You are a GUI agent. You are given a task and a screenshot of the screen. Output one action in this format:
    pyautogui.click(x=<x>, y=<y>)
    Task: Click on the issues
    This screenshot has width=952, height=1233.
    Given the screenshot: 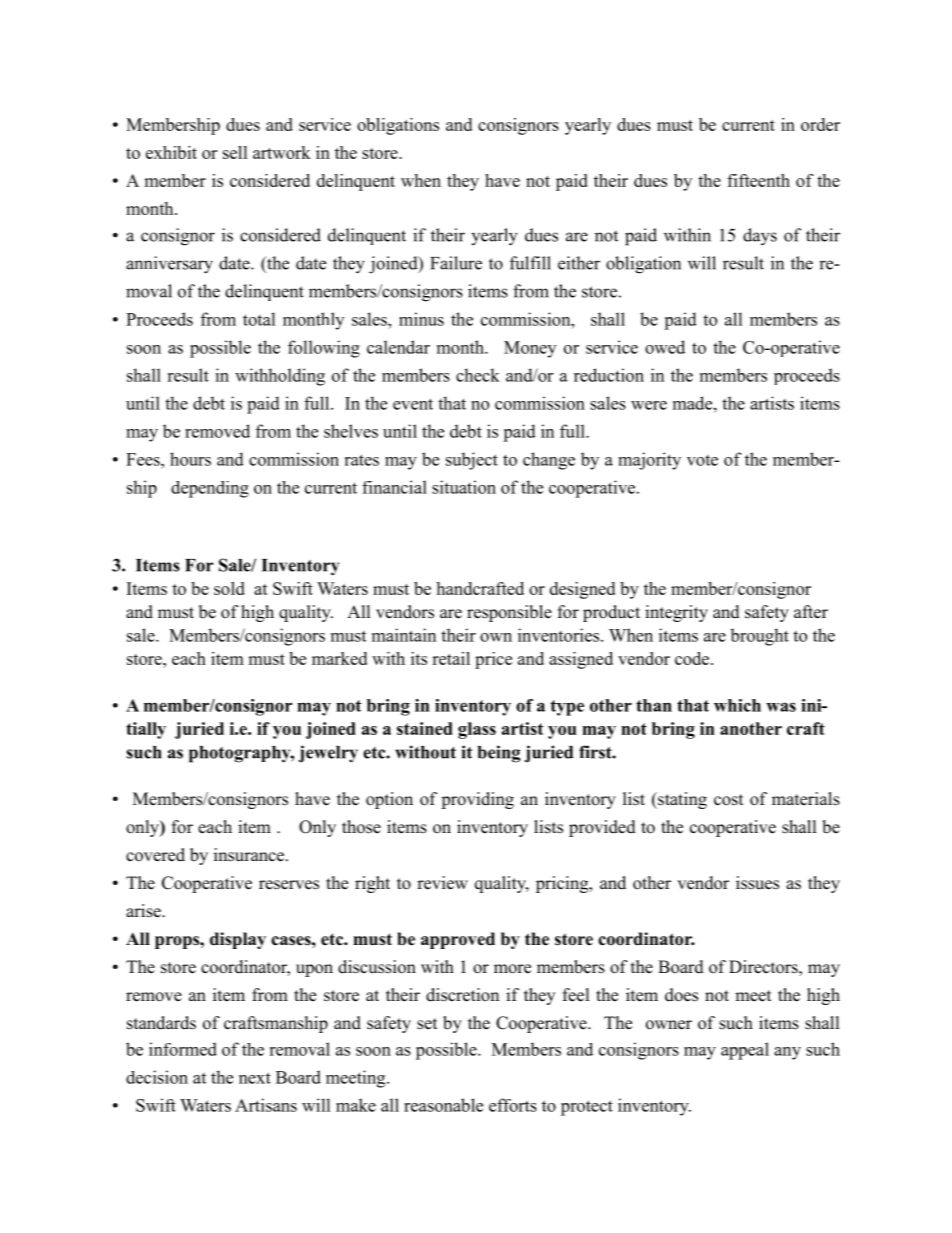 What is the action you would take?
    pyautogui.click(x=757, y=883)
